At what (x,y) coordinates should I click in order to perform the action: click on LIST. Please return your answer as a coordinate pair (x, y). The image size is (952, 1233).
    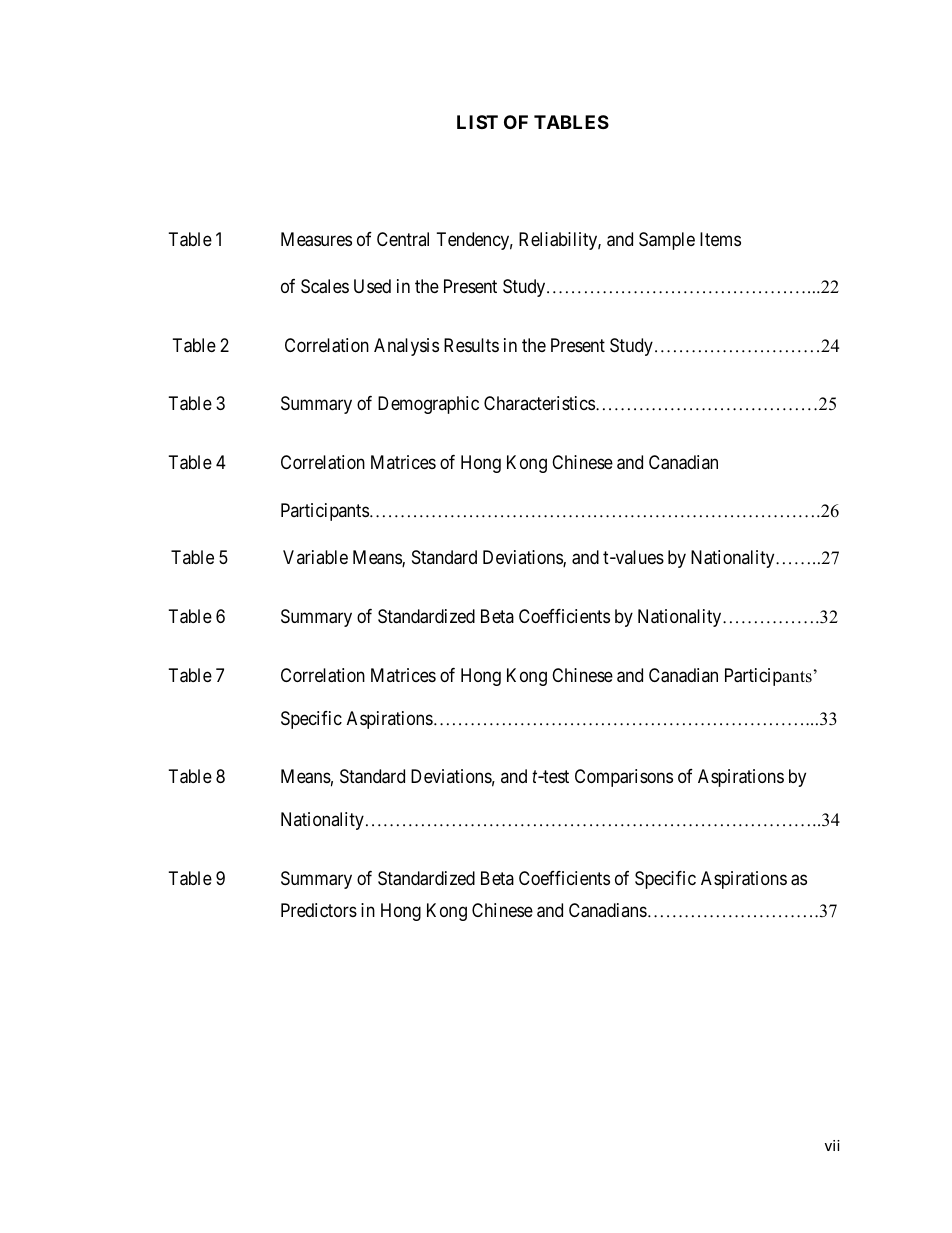
    Looking at the image, I should click on (477, 122).
